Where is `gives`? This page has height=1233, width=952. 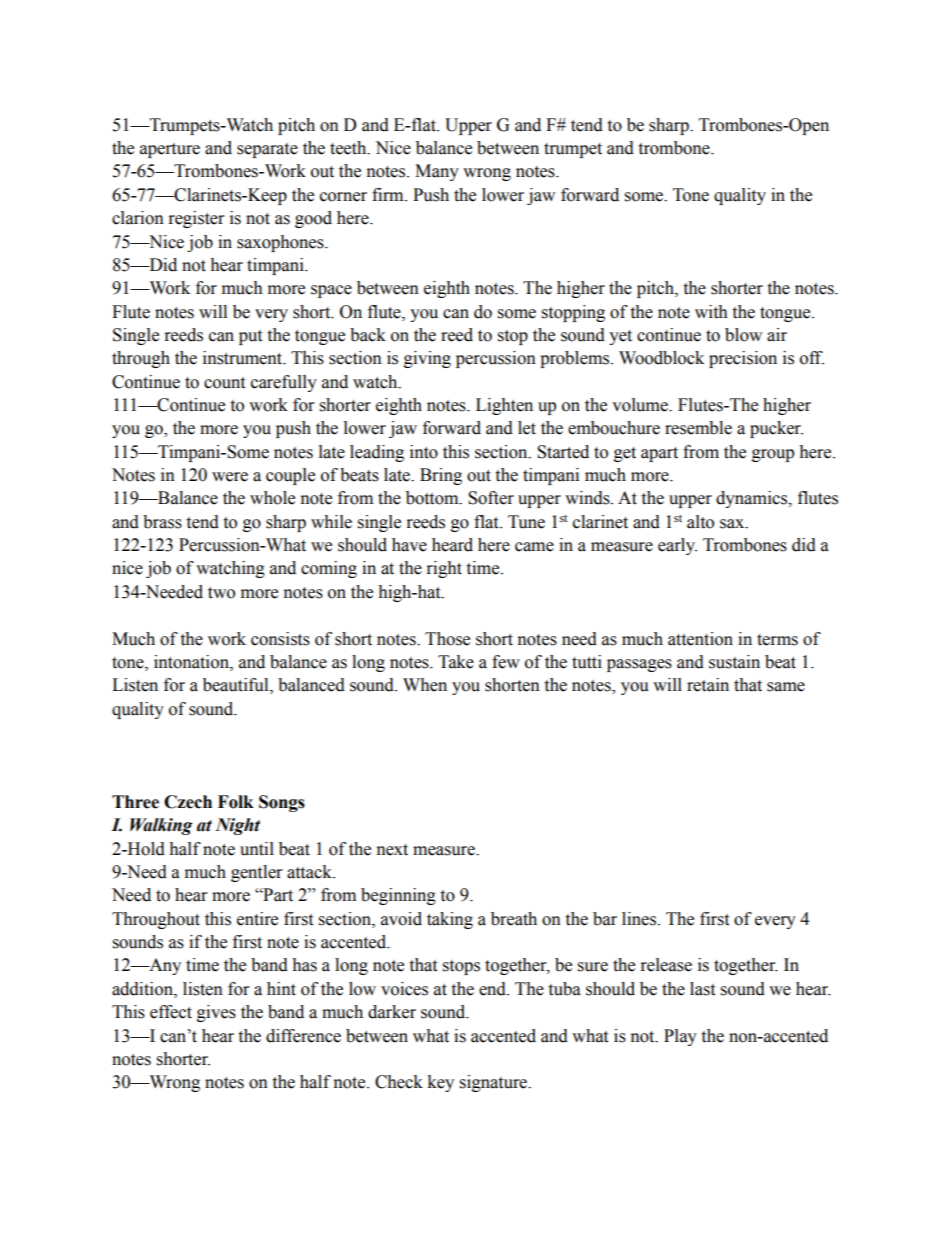
gives is located at coordinates (216, 1013).
